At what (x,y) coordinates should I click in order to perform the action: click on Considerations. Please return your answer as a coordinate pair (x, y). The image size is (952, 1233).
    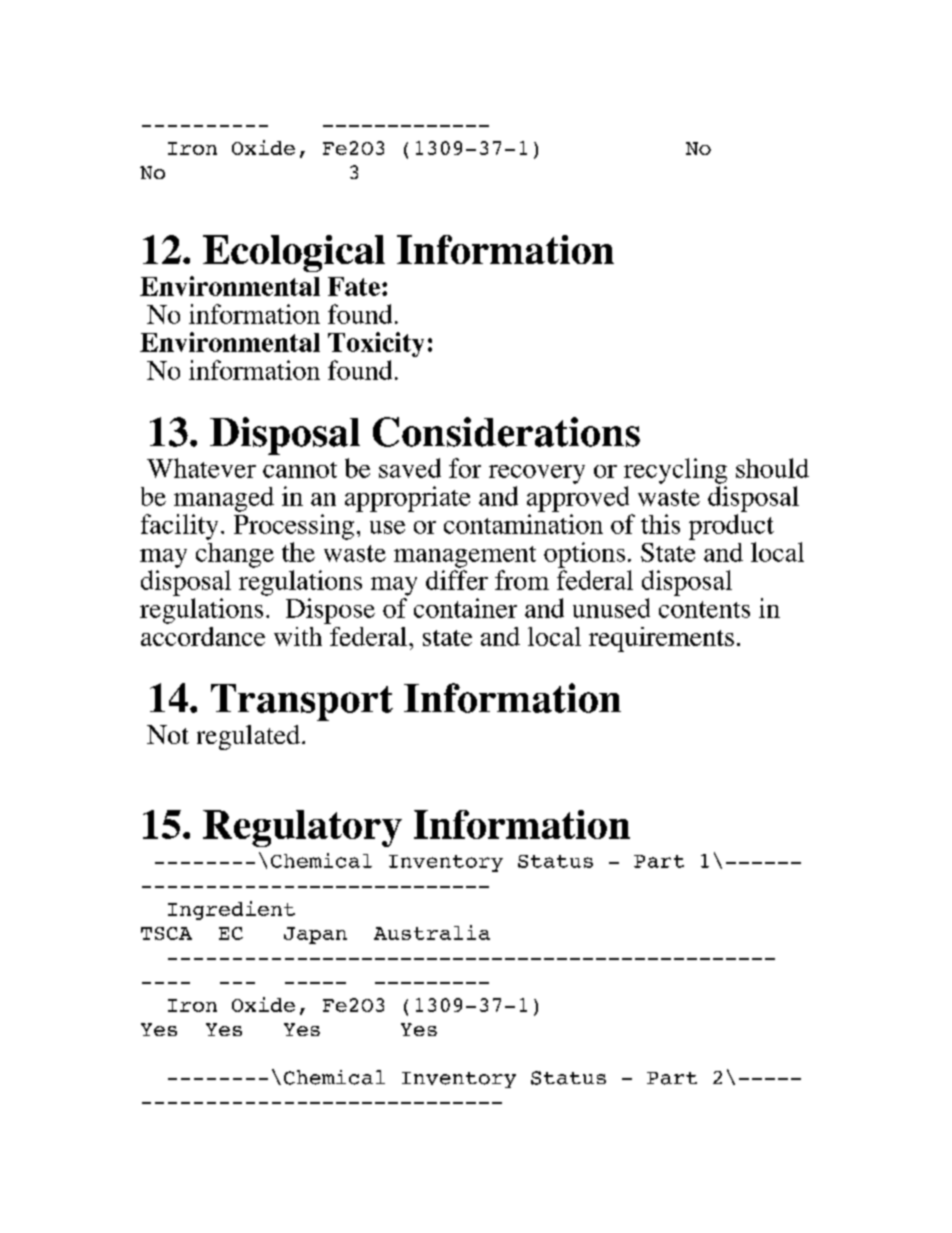
    Looking at the image, I should click on (506, 432).
